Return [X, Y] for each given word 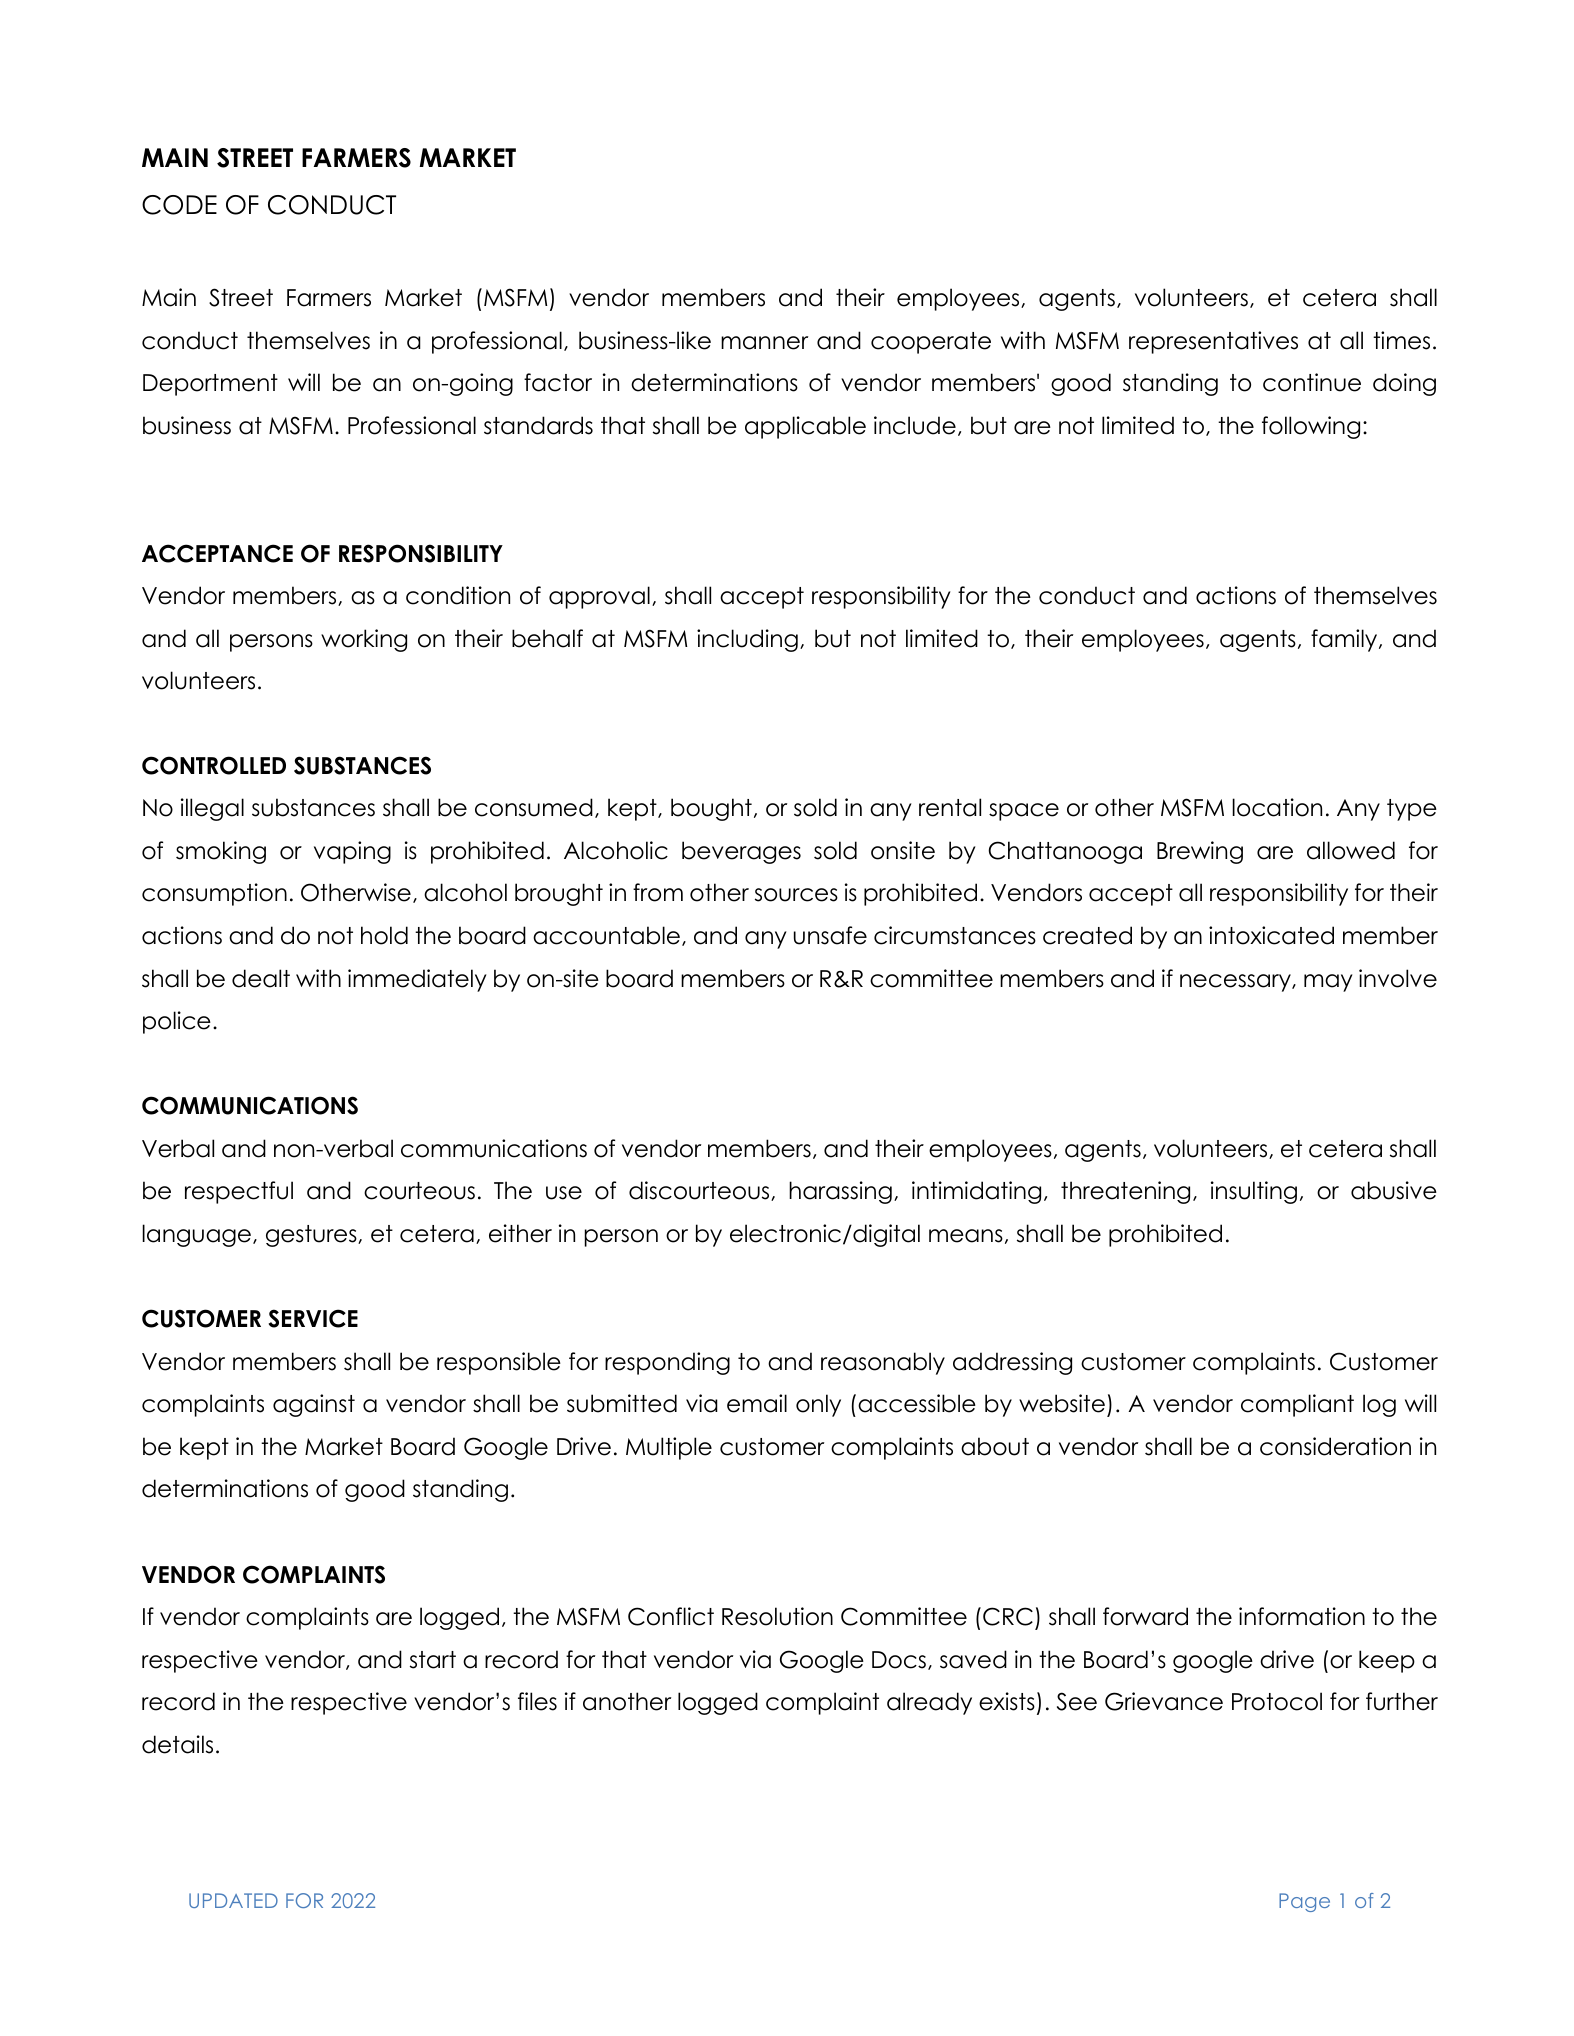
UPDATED [233, 1900]
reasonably [883, 1363]
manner [764, 343]
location [1277, 807]
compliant [1297, 1405]
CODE [179, 205]
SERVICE [313, 1318]
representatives [1213, 342]
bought [711, 809]
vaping [352, 852]
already [929, 1703]
